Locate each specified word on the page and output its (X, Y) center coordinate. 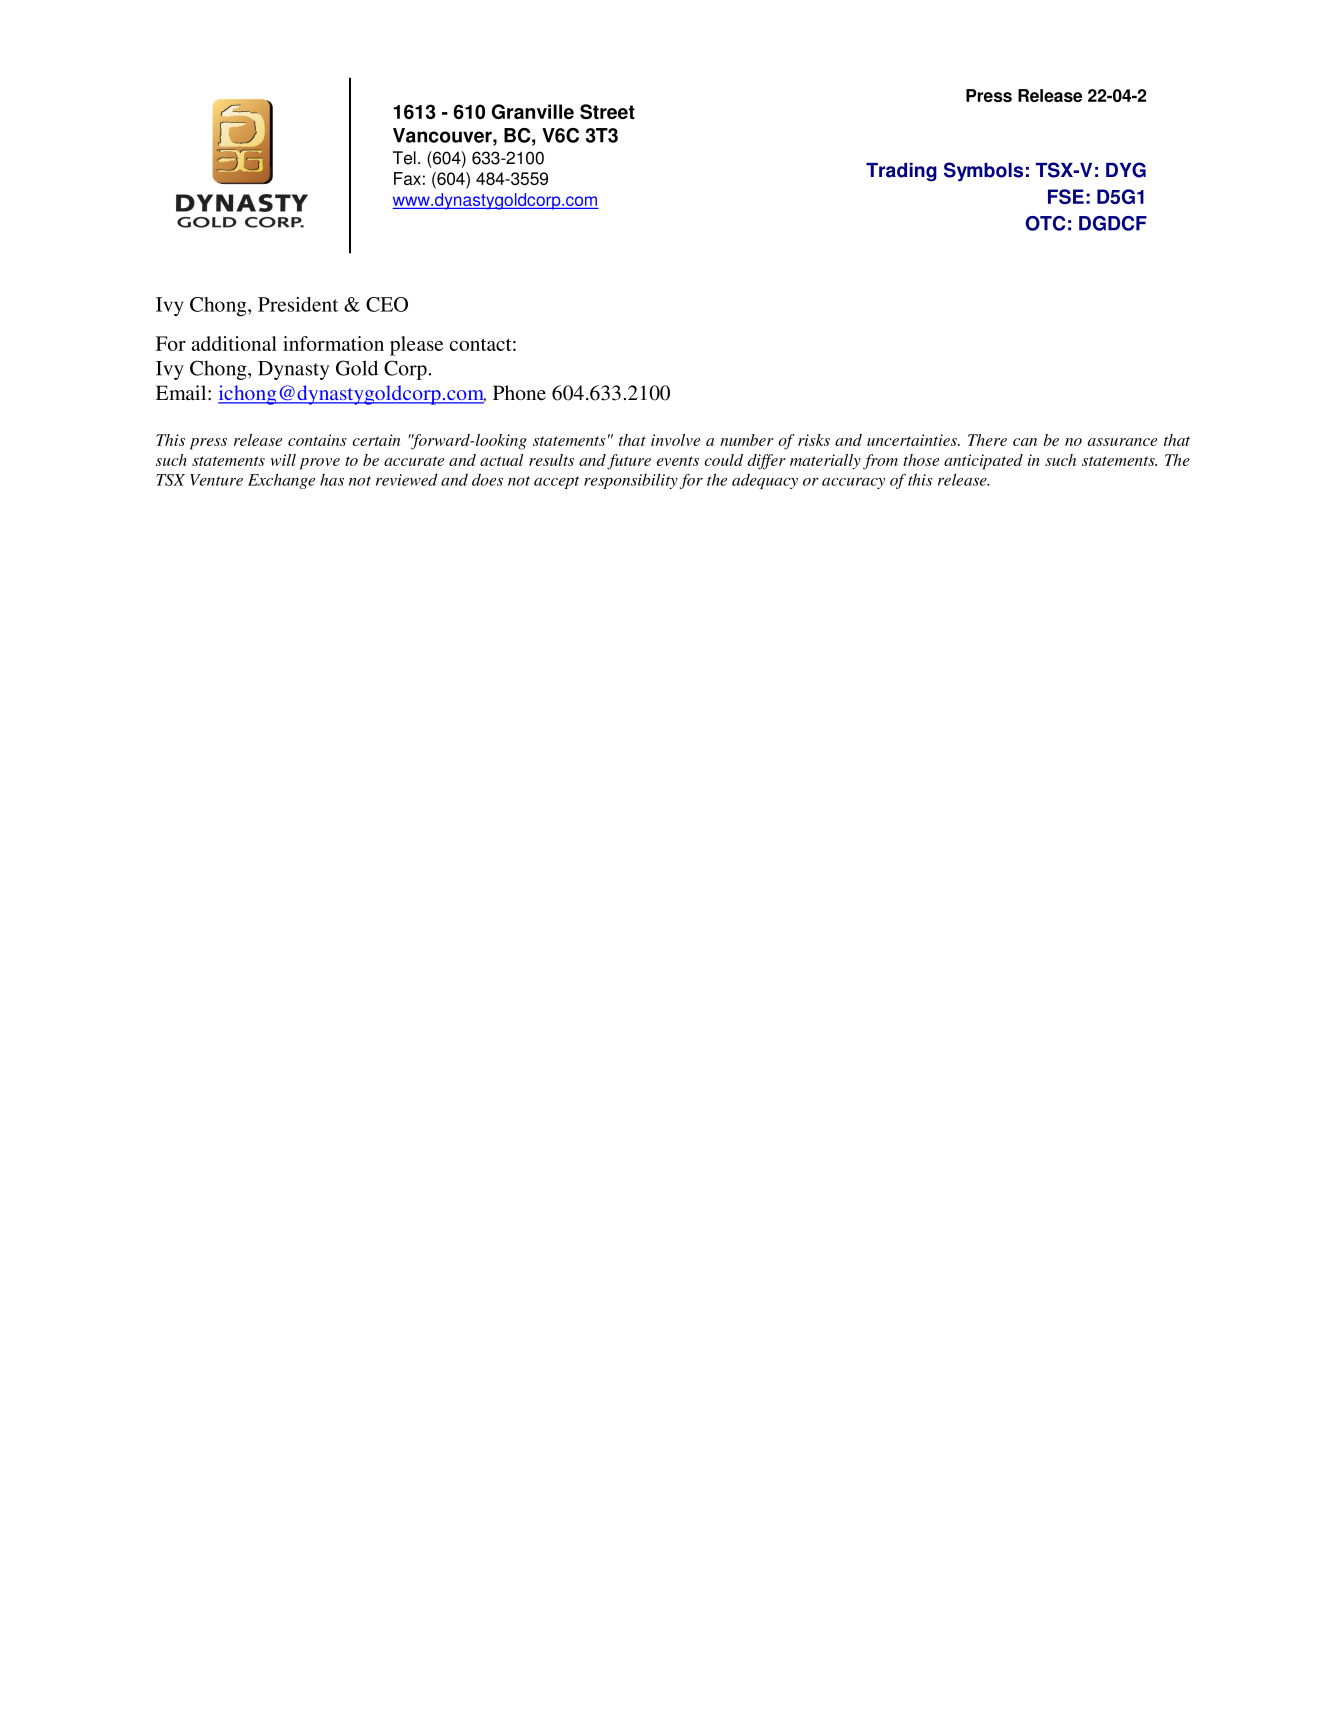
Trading (901, 172)
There (987, 440)
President (298, 304)
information (333, 343)
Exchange (281, 481)
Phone (519, 393)
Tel (404, 158)
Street (607, 111)
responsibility (631, 481)
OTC (1045, 223)
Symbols (983, 171)
